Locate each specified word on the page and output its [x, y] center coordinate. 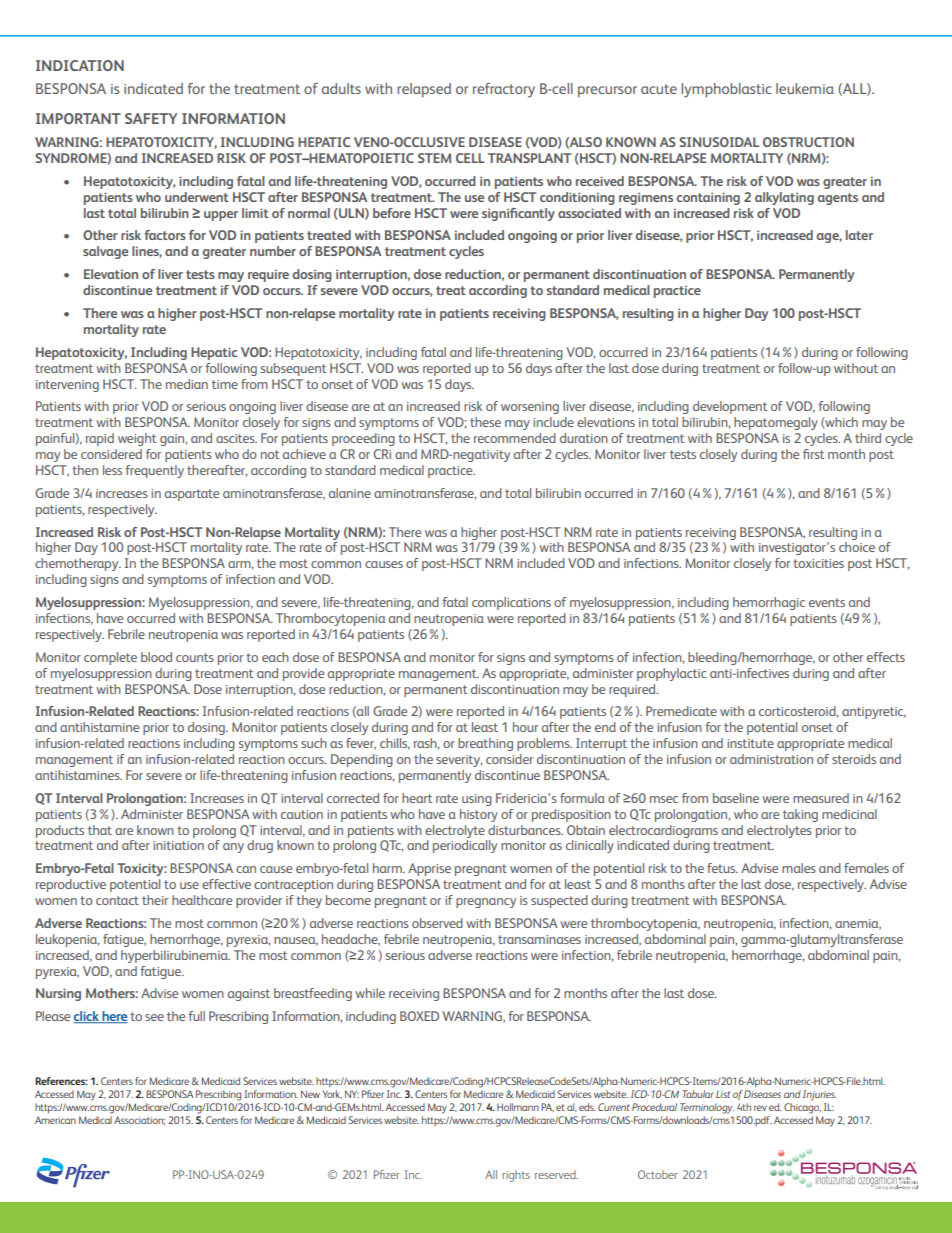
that [100, 830]
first [813, 454]
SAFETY [151, 118]
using [477, 800]
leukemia [805, 88]
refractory [504, 90]
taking [800, 815]
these [485, 422]
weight [137, 439]
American [55, 1120]
